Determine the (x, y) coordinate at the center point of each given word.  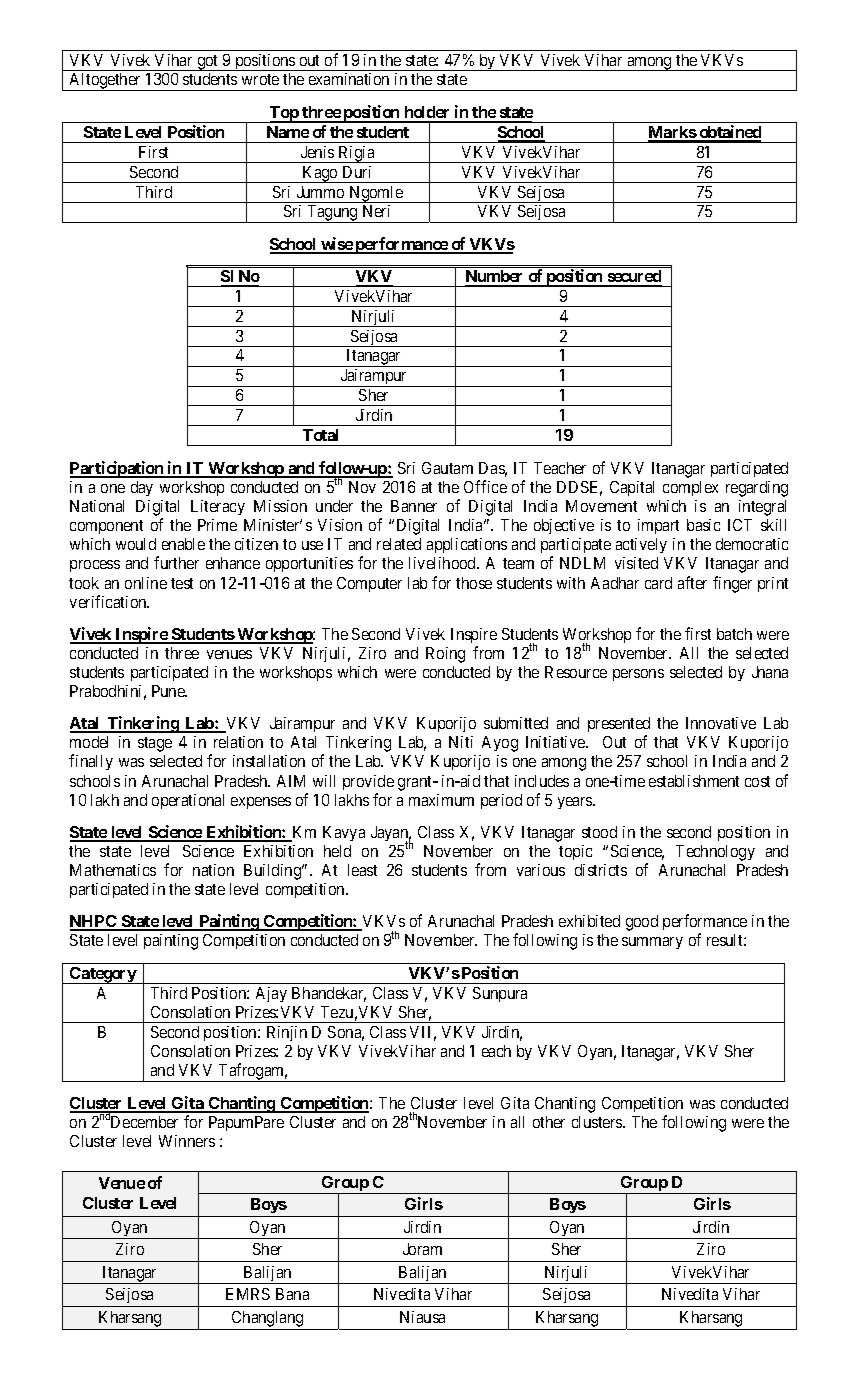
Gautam (447, 468)
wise (336, 245)
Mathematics (113, 870)
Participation (117, 469)
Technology (715, 853)
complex (690, 488)
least (362, 870)
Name (288, 132)
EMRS (248, 1294)
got (208, 63)
